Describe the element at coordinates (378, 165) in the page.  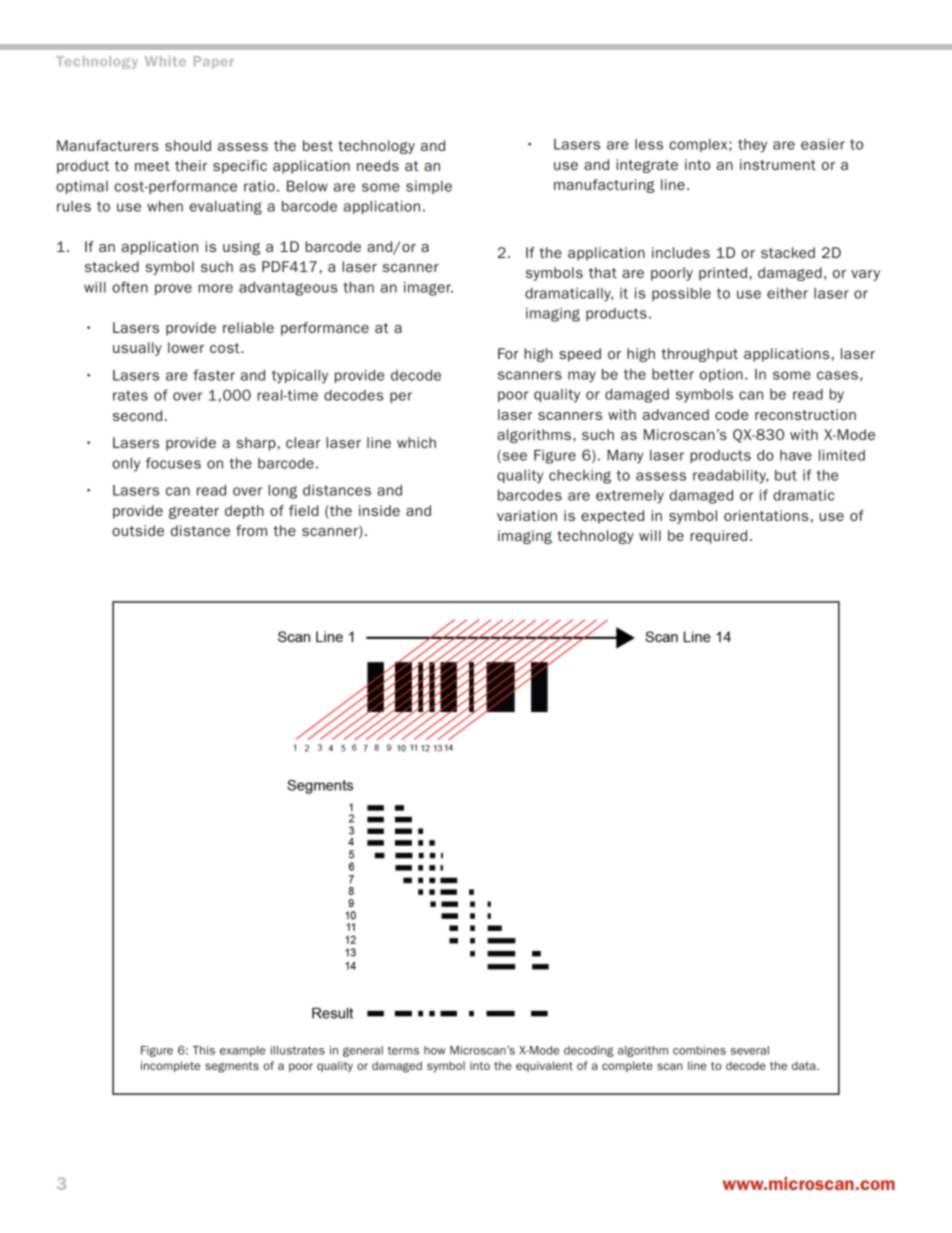
I see `needs` at that location.
